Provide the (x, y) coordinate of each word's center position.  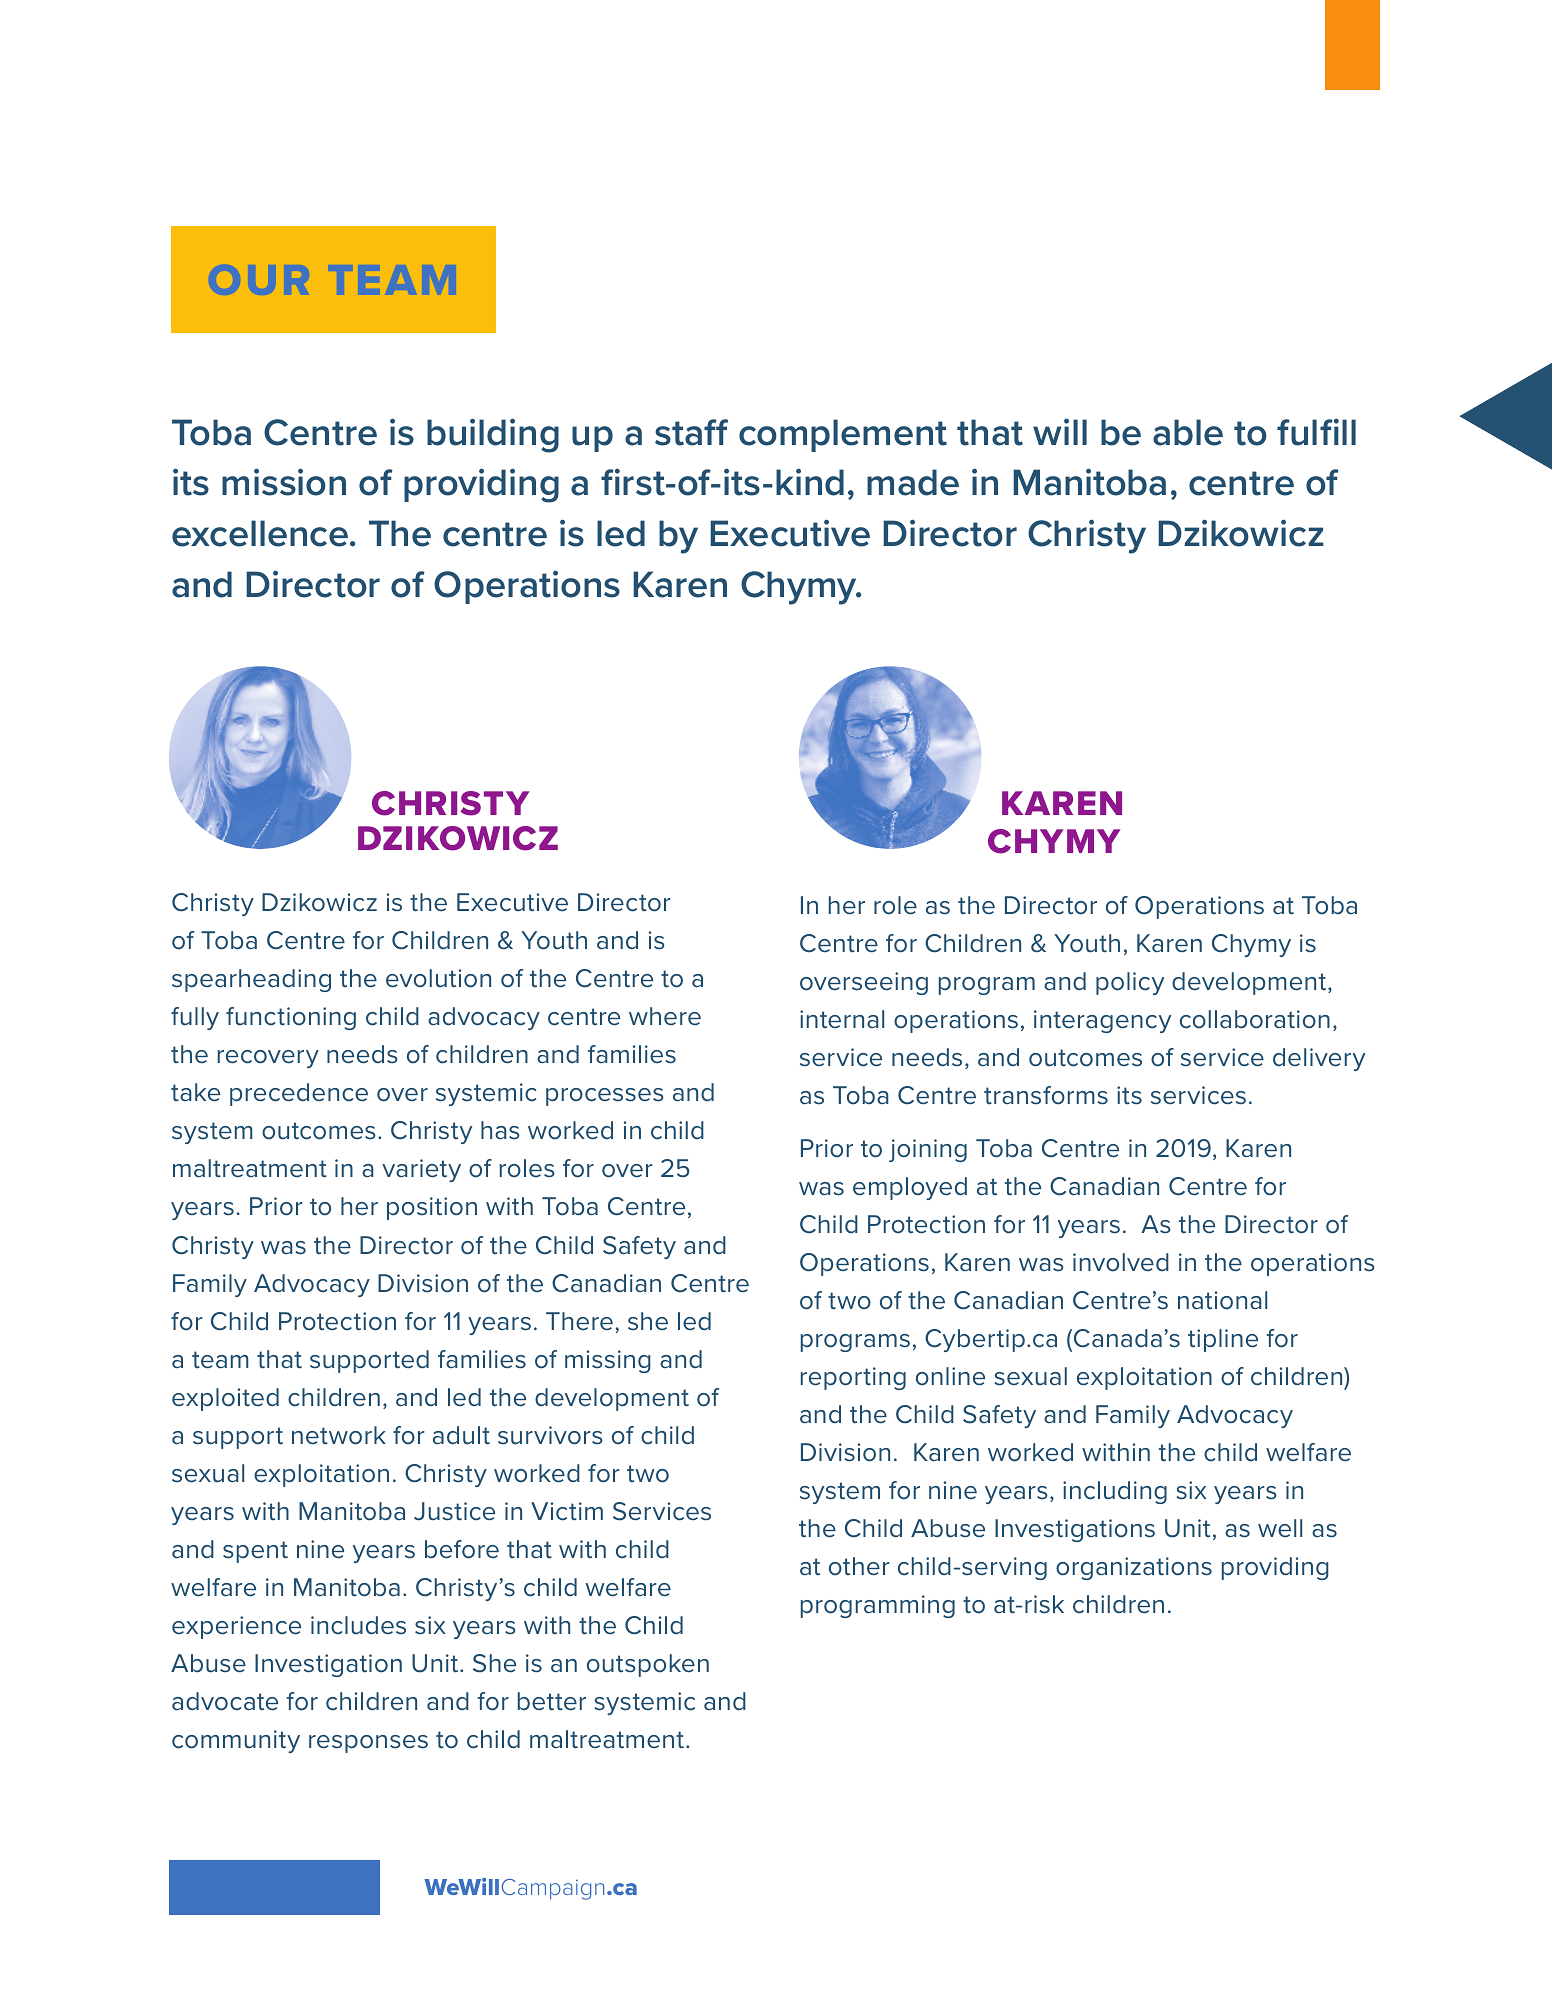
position (432, 1208)
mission (284, 482)
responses (368, 1744)
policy (1130, 983)
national (1222, 1300)
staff (691, 432)
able (1188, 432)
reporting (853, 1378)
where (665, 1016)
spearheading (251, 980)
